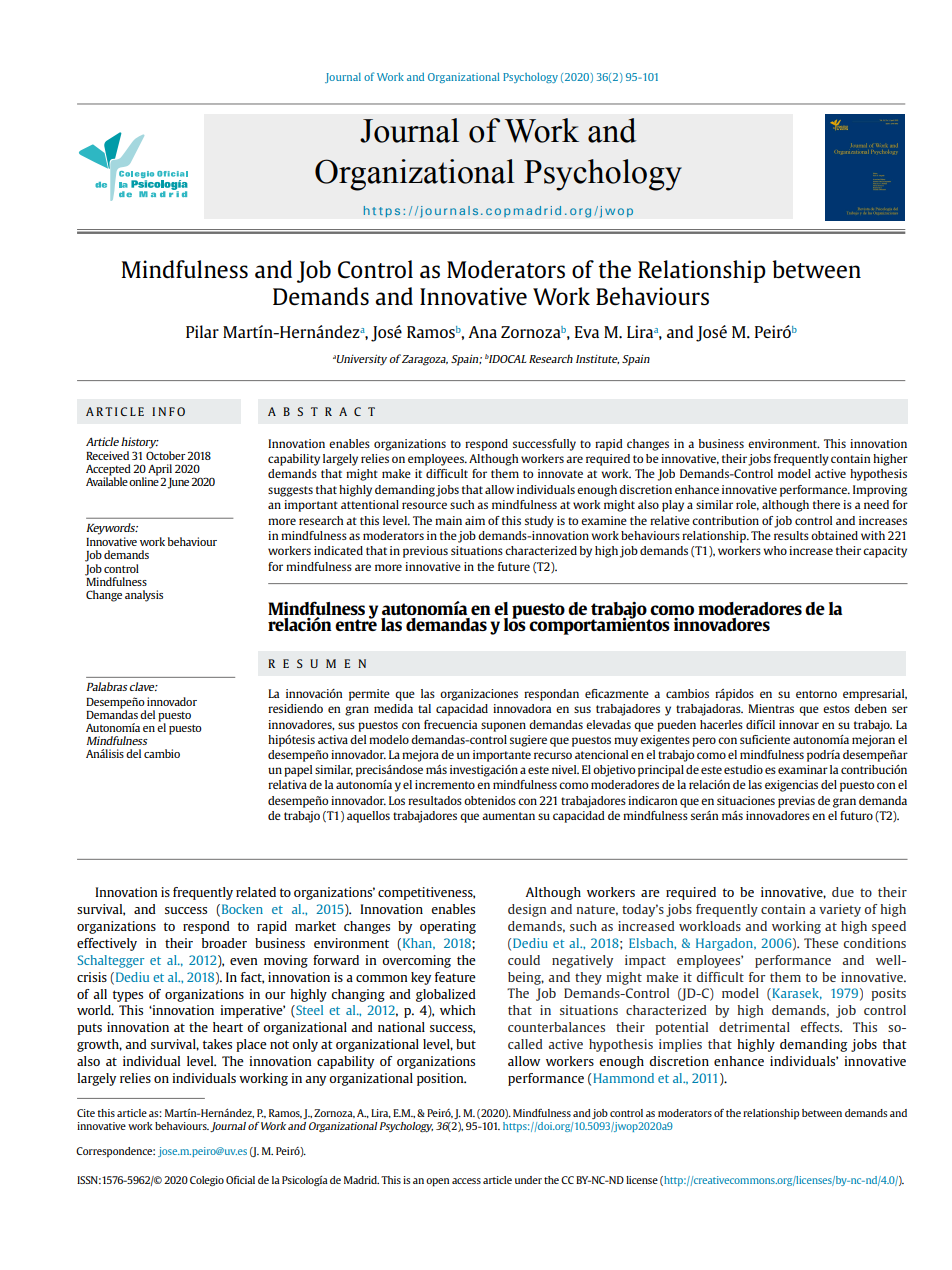 This page has height=1270, width=952. What do you see at coordinates (560, 473) in the page?
I see `innovate` at bounding box center [560, 473].
